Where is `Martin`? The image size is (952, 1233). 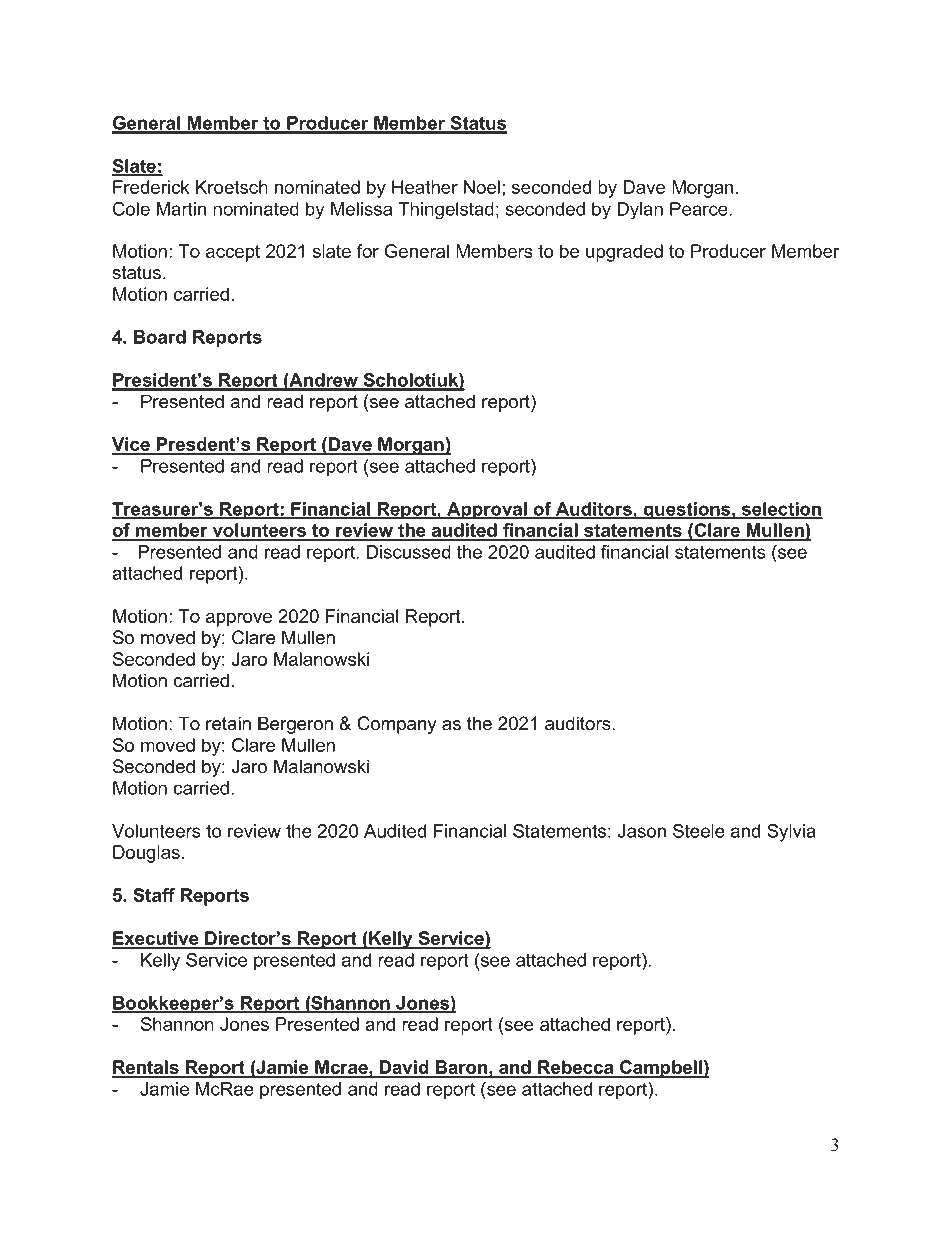 Martin is located at coordinates (181, 209).
